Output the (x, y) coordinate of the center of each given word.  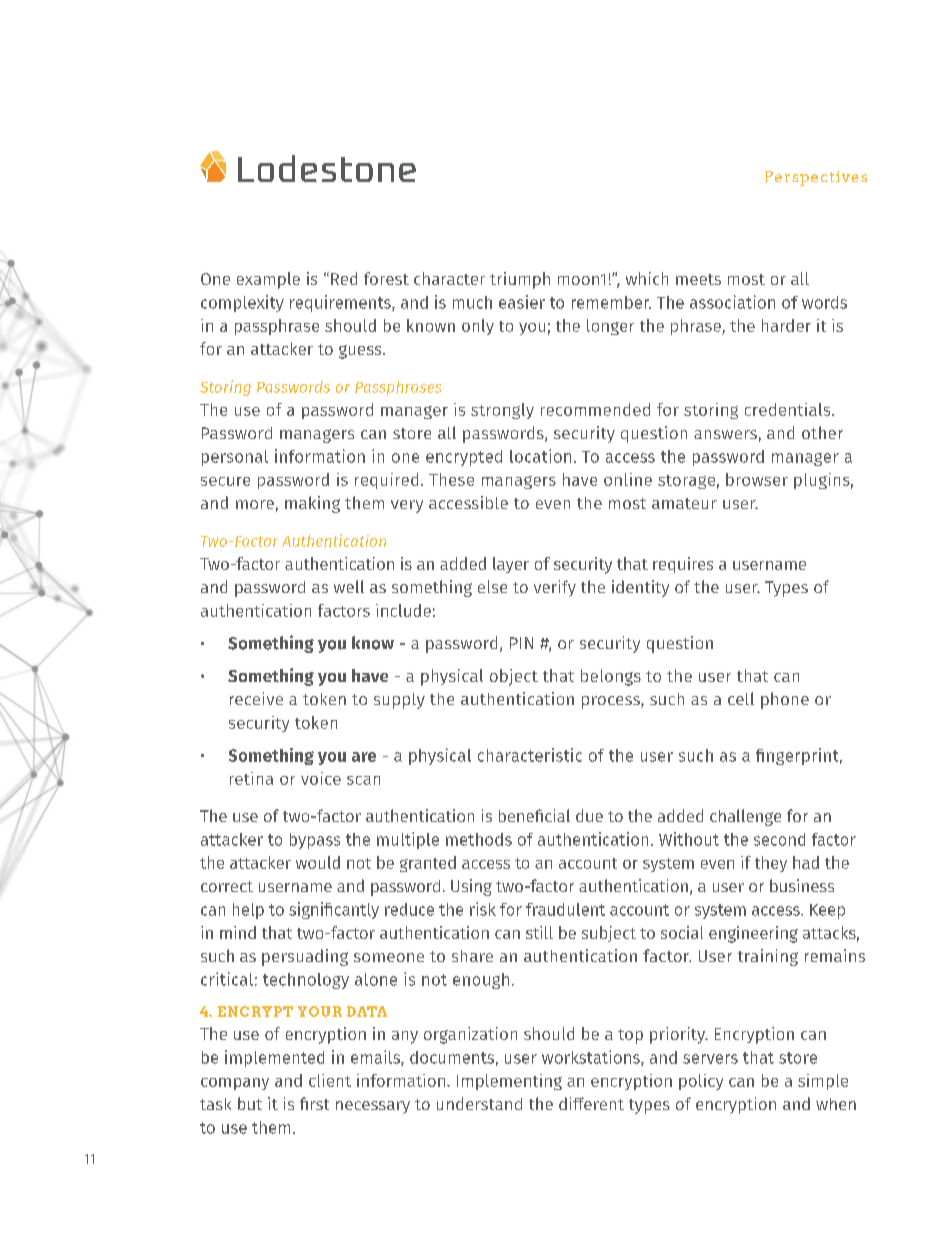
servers (710, 1059)
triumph (520, 280)
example (268, 280)
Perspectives (816, 178)
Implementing (509, 1082)
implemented (274, 1058)
